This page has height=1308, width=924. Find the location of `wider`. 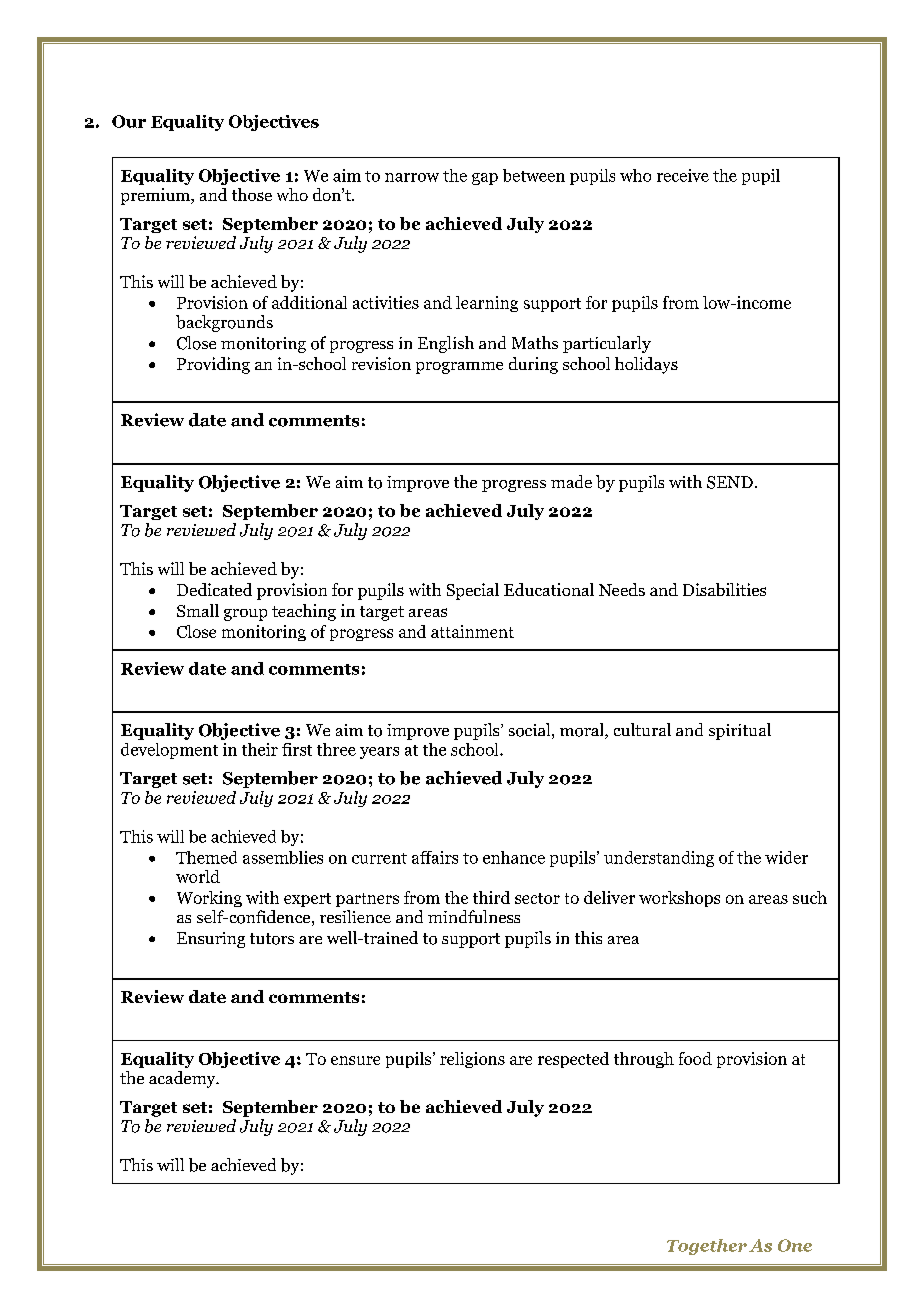

wider is located at coordinates (786, 857).
